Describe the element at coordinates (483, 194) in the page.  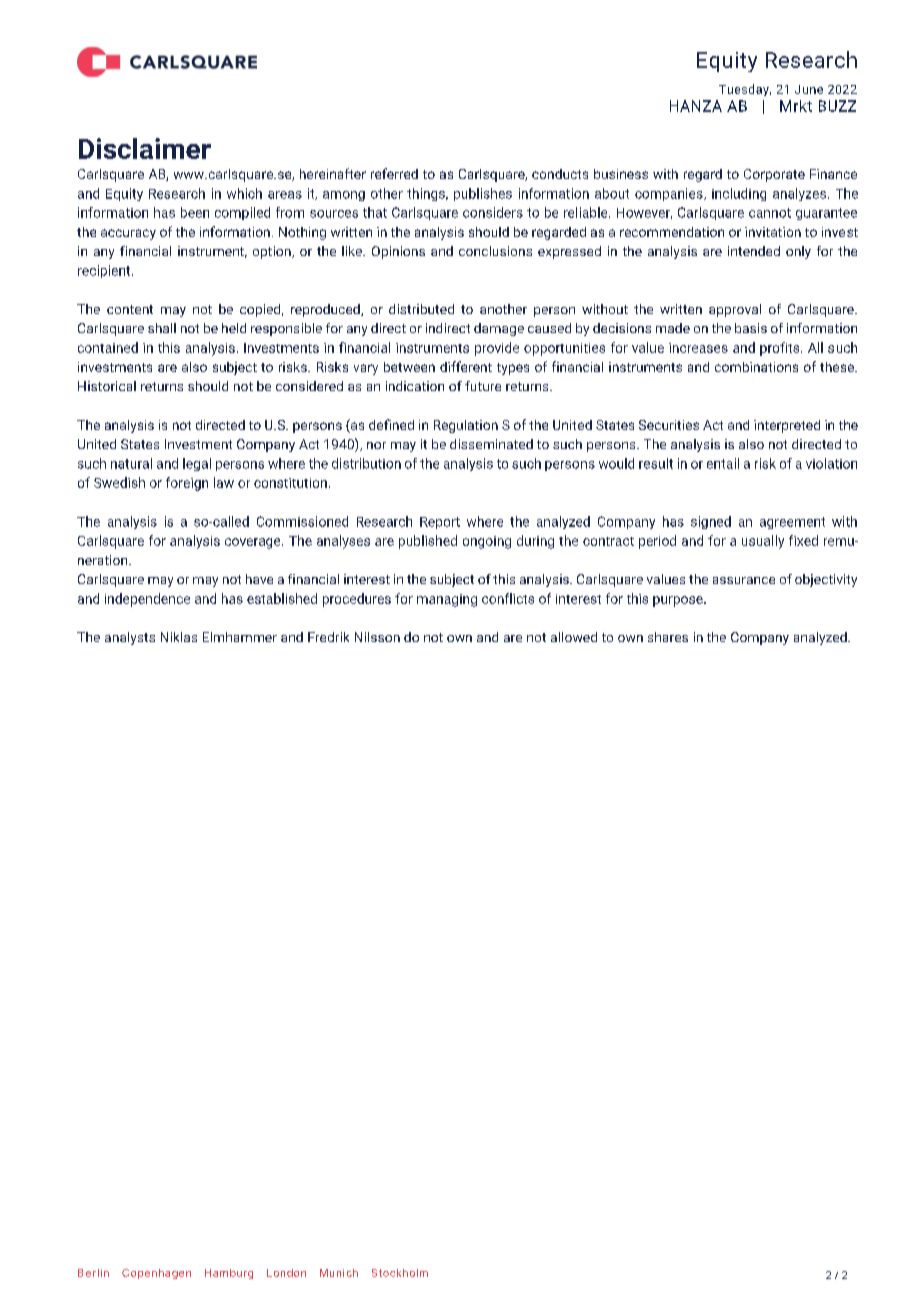
I see `publishes` at that location.
